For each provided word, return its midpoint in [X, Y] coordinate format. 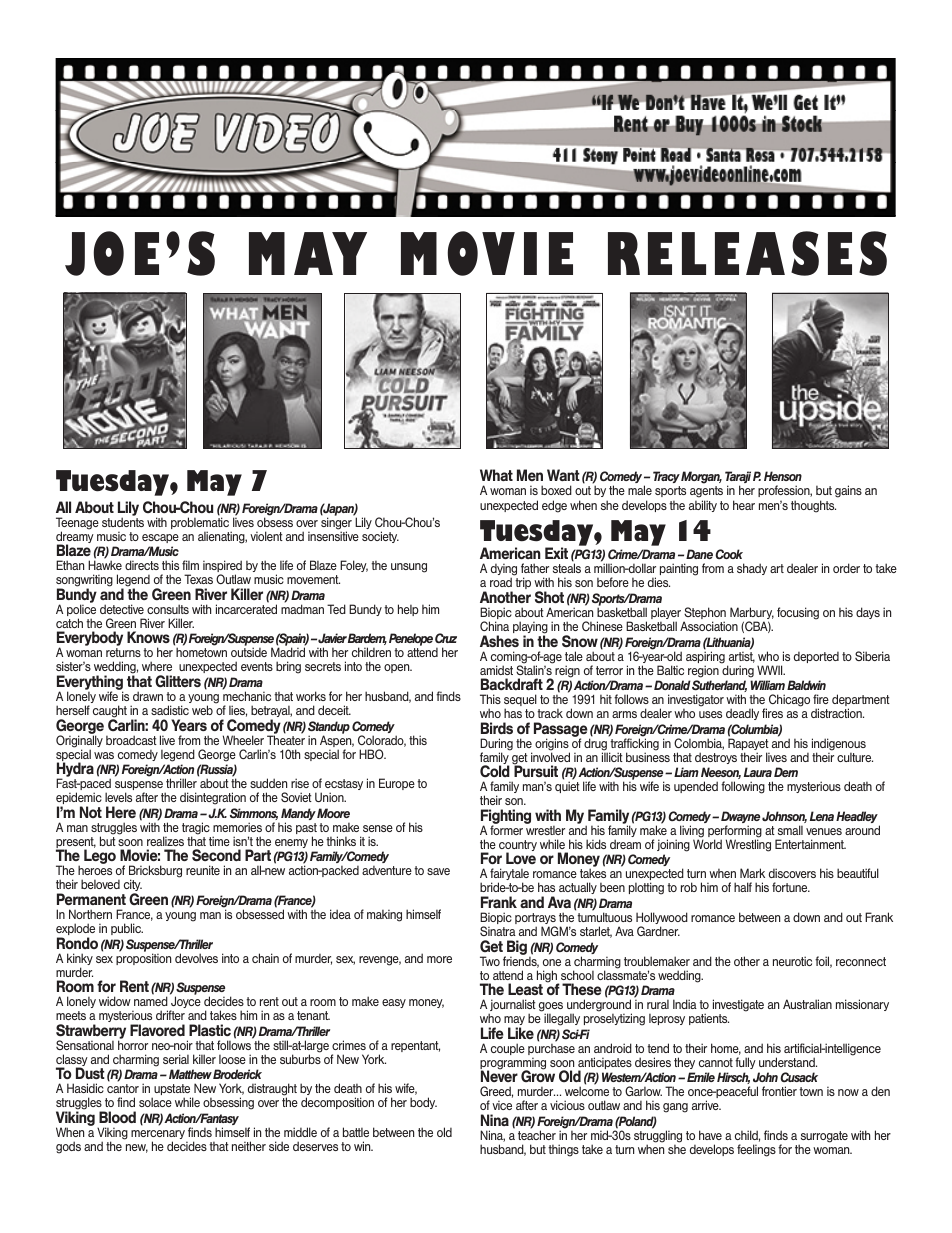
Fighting [506, 818]
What [496, 475]
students [123, 521]
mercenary [158, 1136]
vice [502, 1105]
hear [744, 505]
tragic [196, 829]
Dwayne [740, 818]
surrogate [823, 1138]
